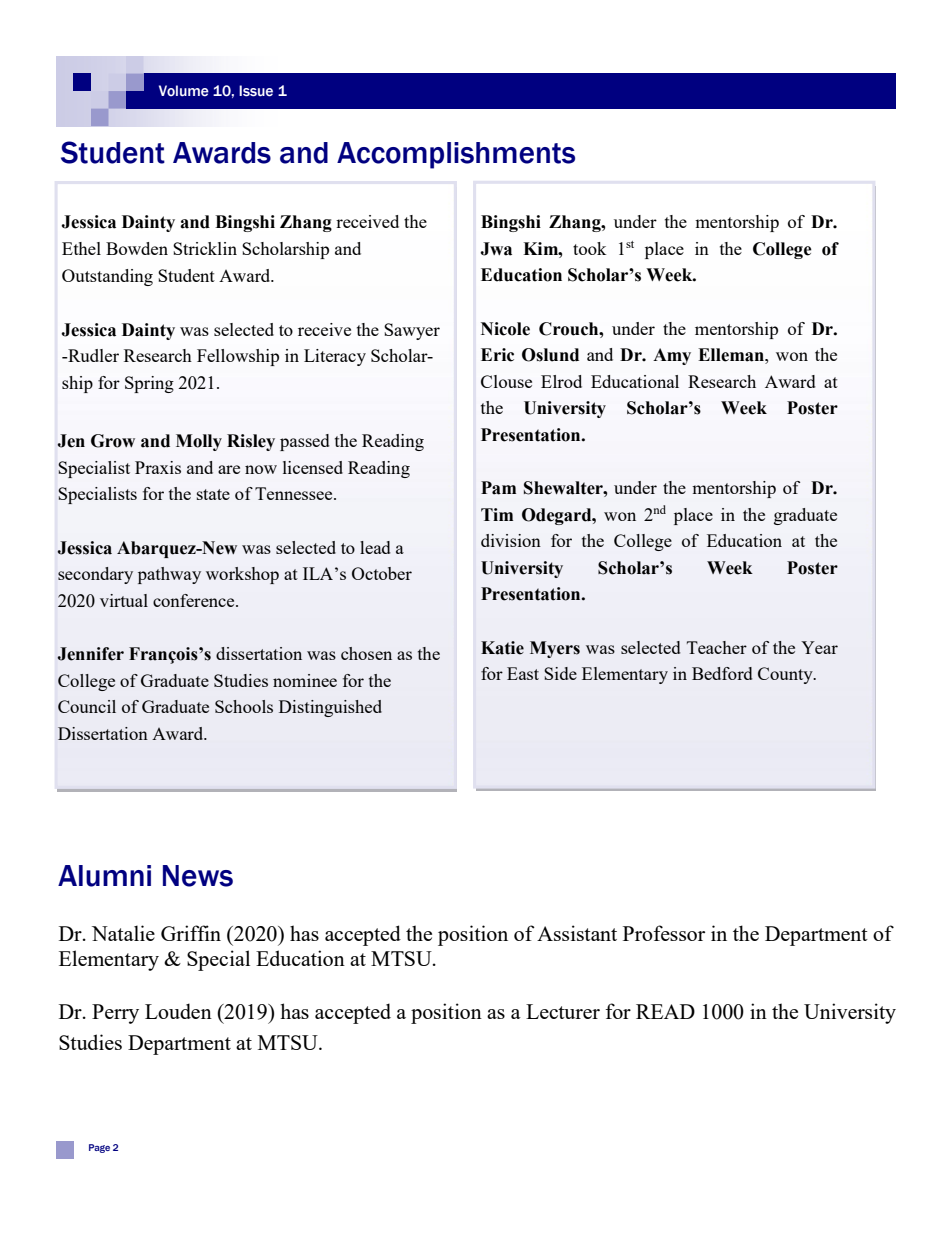  I want to click on Praxis, so click(158, 467).
